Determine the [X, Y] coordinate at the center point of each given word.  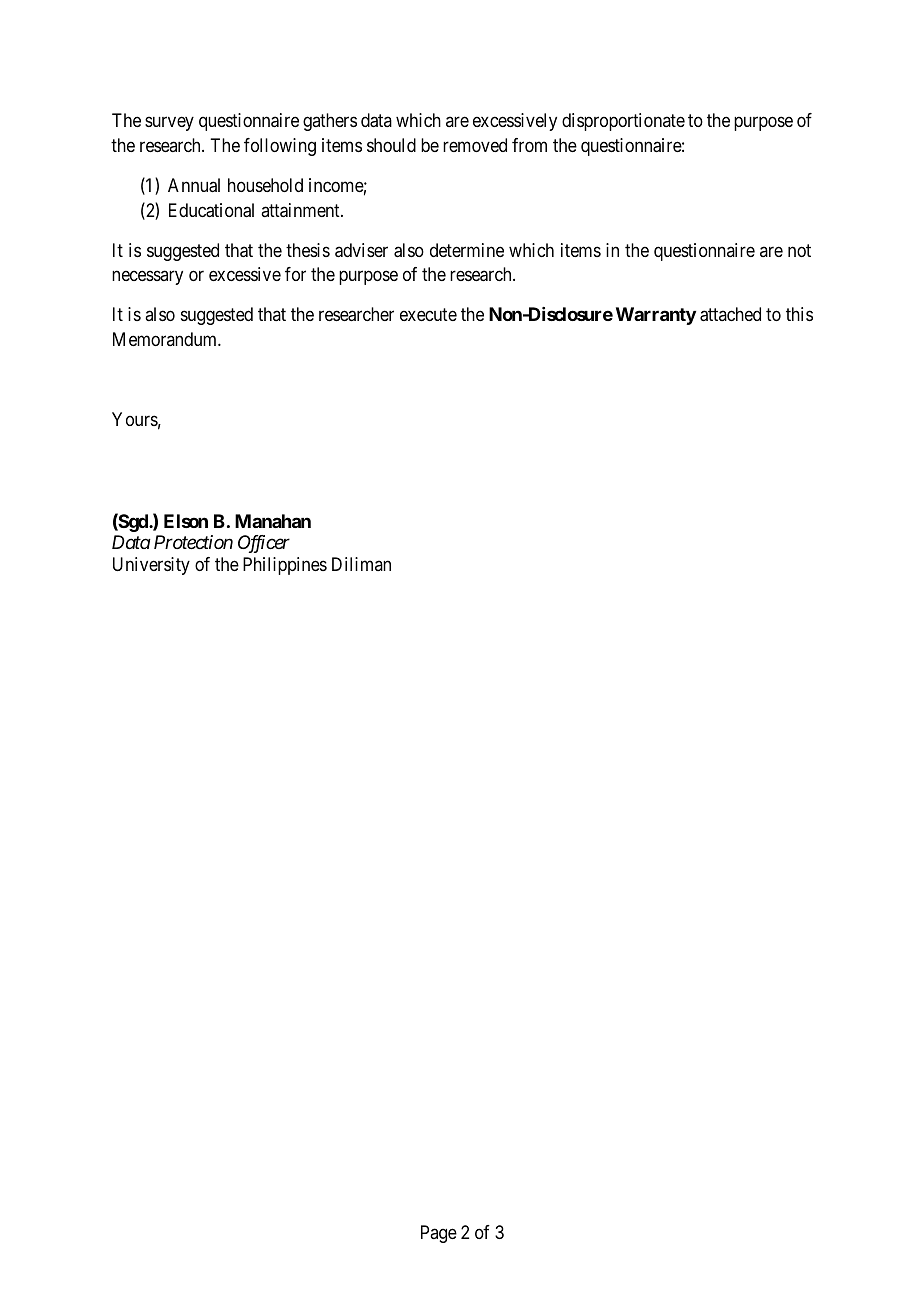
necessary [147, 278]
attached [730, 314]
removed [475, 145]
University [151, 566]
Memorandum [166, 339]
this [799, 314]
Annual [194, 185]
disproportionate [623, 122]
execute [428, 315]
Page [439, 1234]
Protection [193, 542]
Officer [264, 544]
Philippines [285, 566]
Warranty [656, 316]
